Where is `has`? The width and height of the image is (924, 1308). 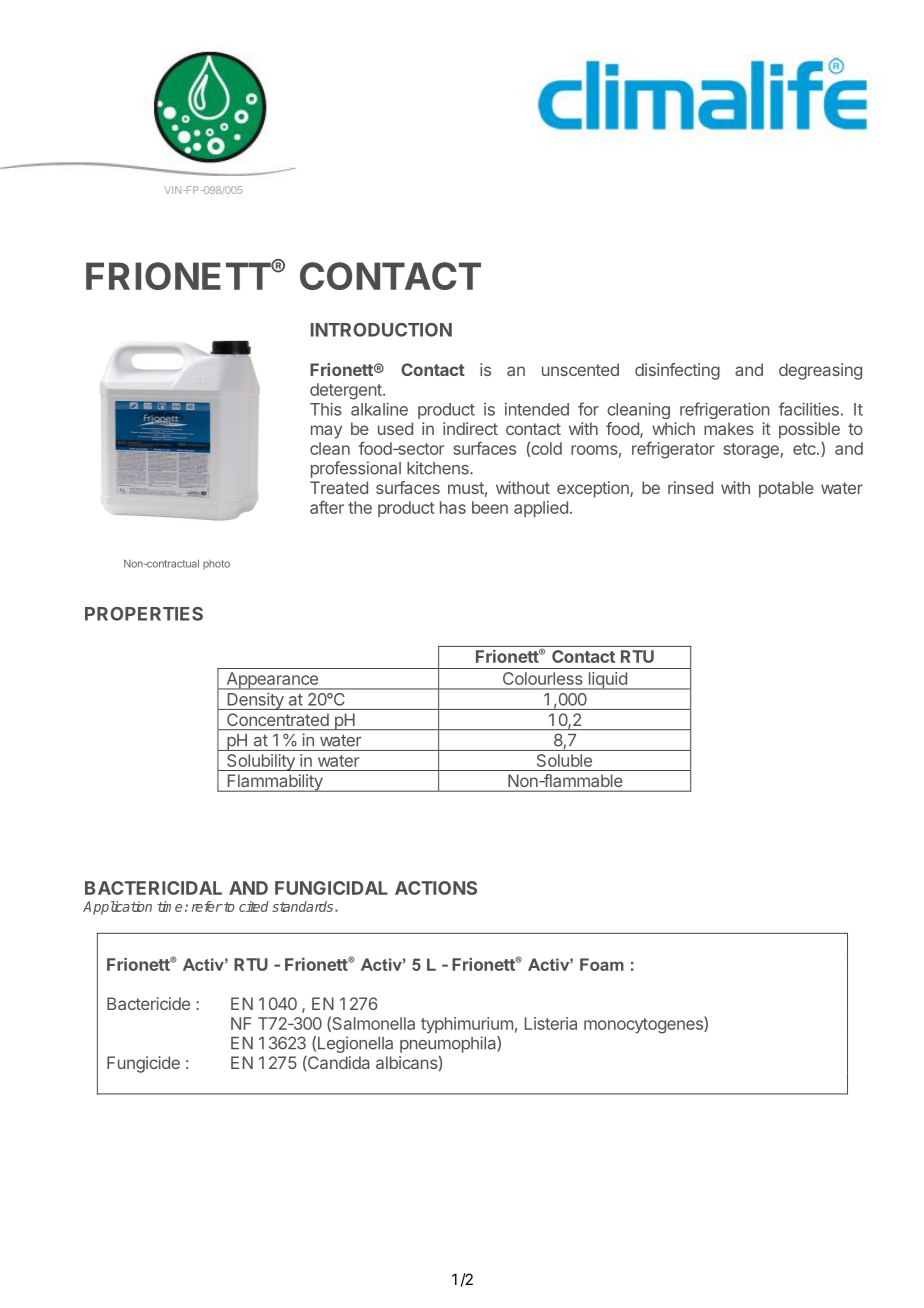 has is located at coordinates (453, 507).
